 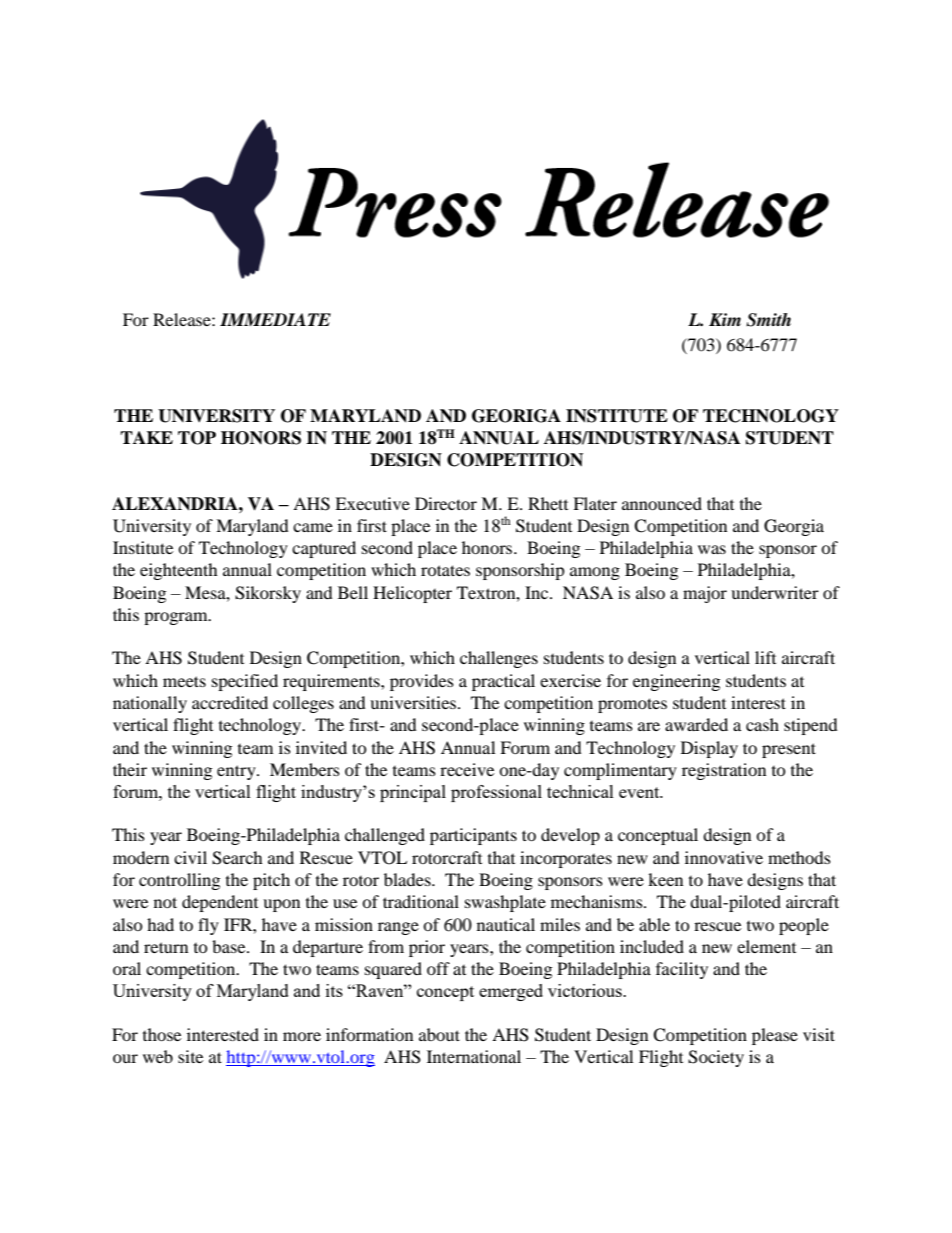 What do you see at coordinates (446, 503) in the page?
I see `Director` at bounding box center [446, 503].
